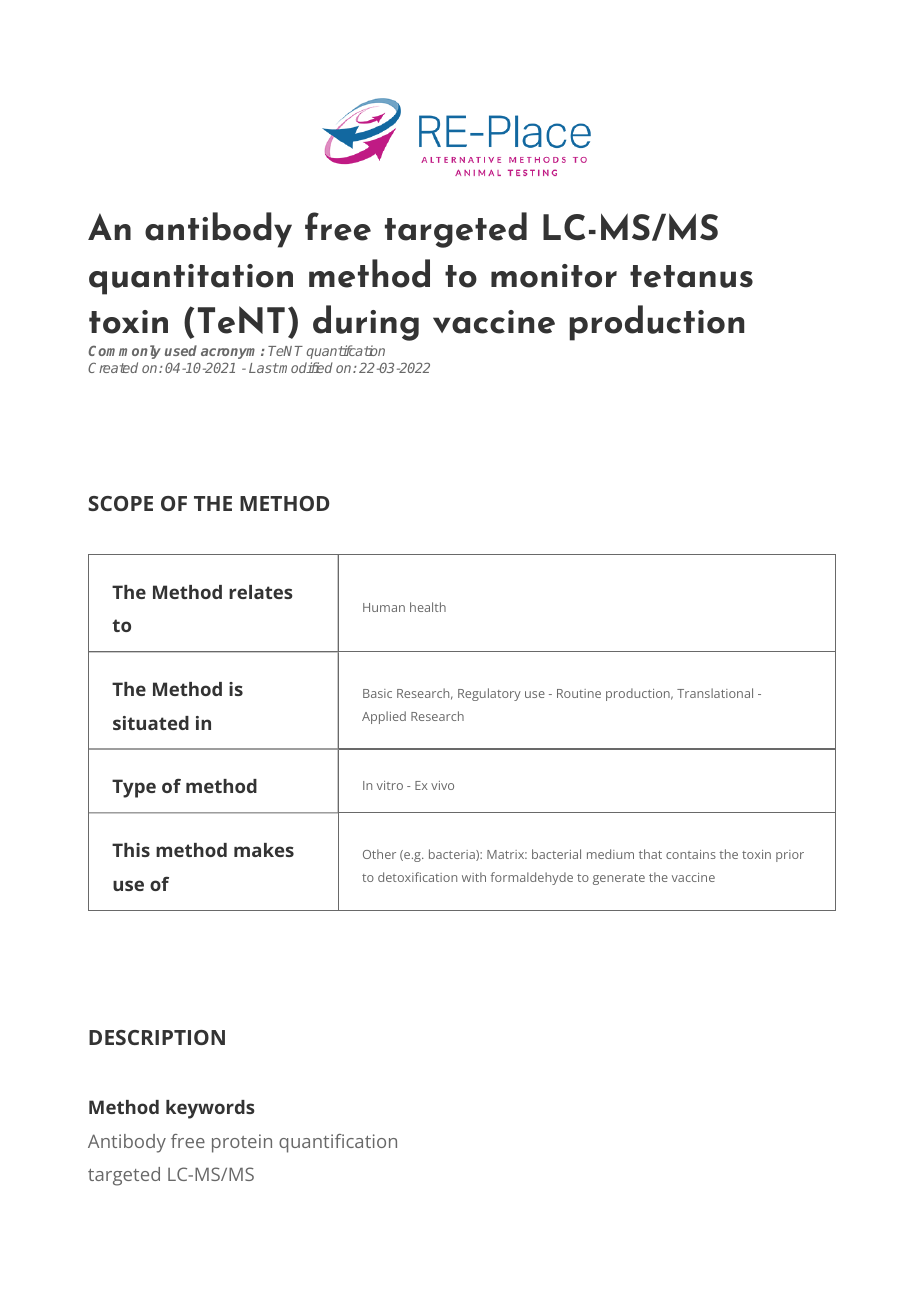  I want to click on SCOPE, so click(120, 503).
